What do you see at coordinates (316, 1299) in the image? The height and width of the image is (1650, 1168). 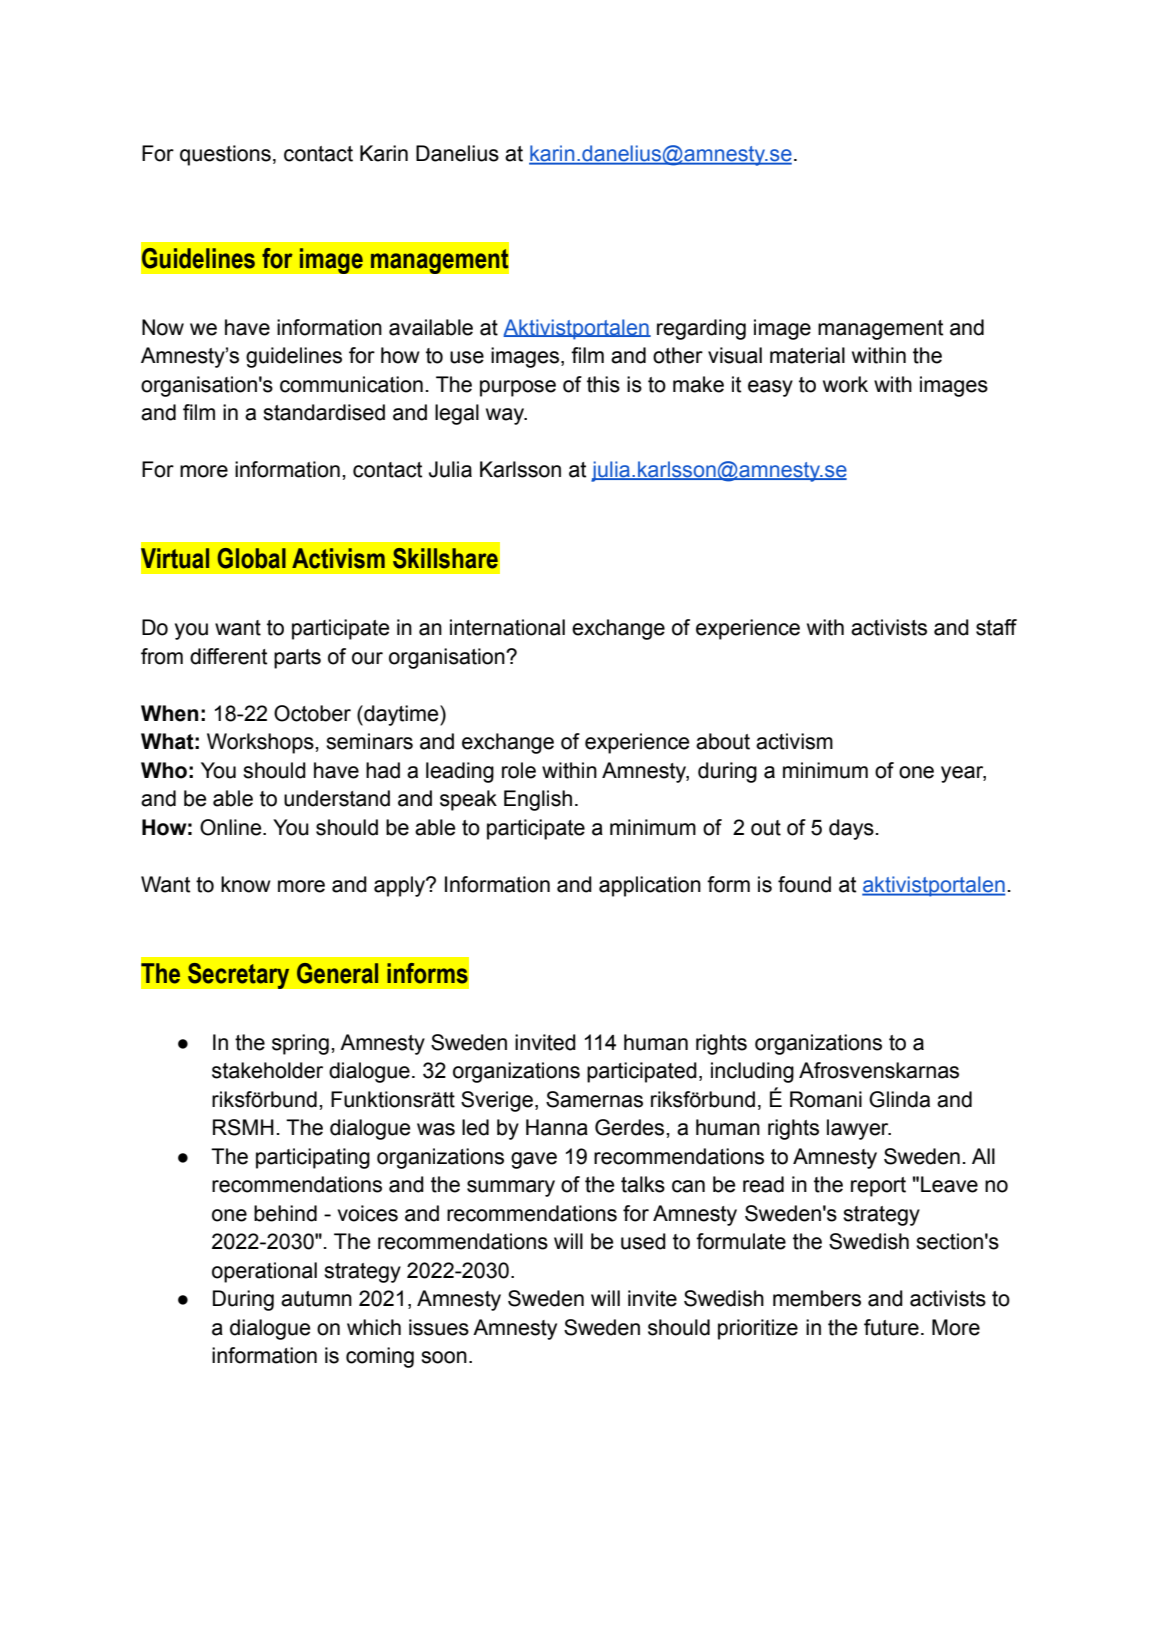 I see `autumn` at bounding box center [316, 1299].
